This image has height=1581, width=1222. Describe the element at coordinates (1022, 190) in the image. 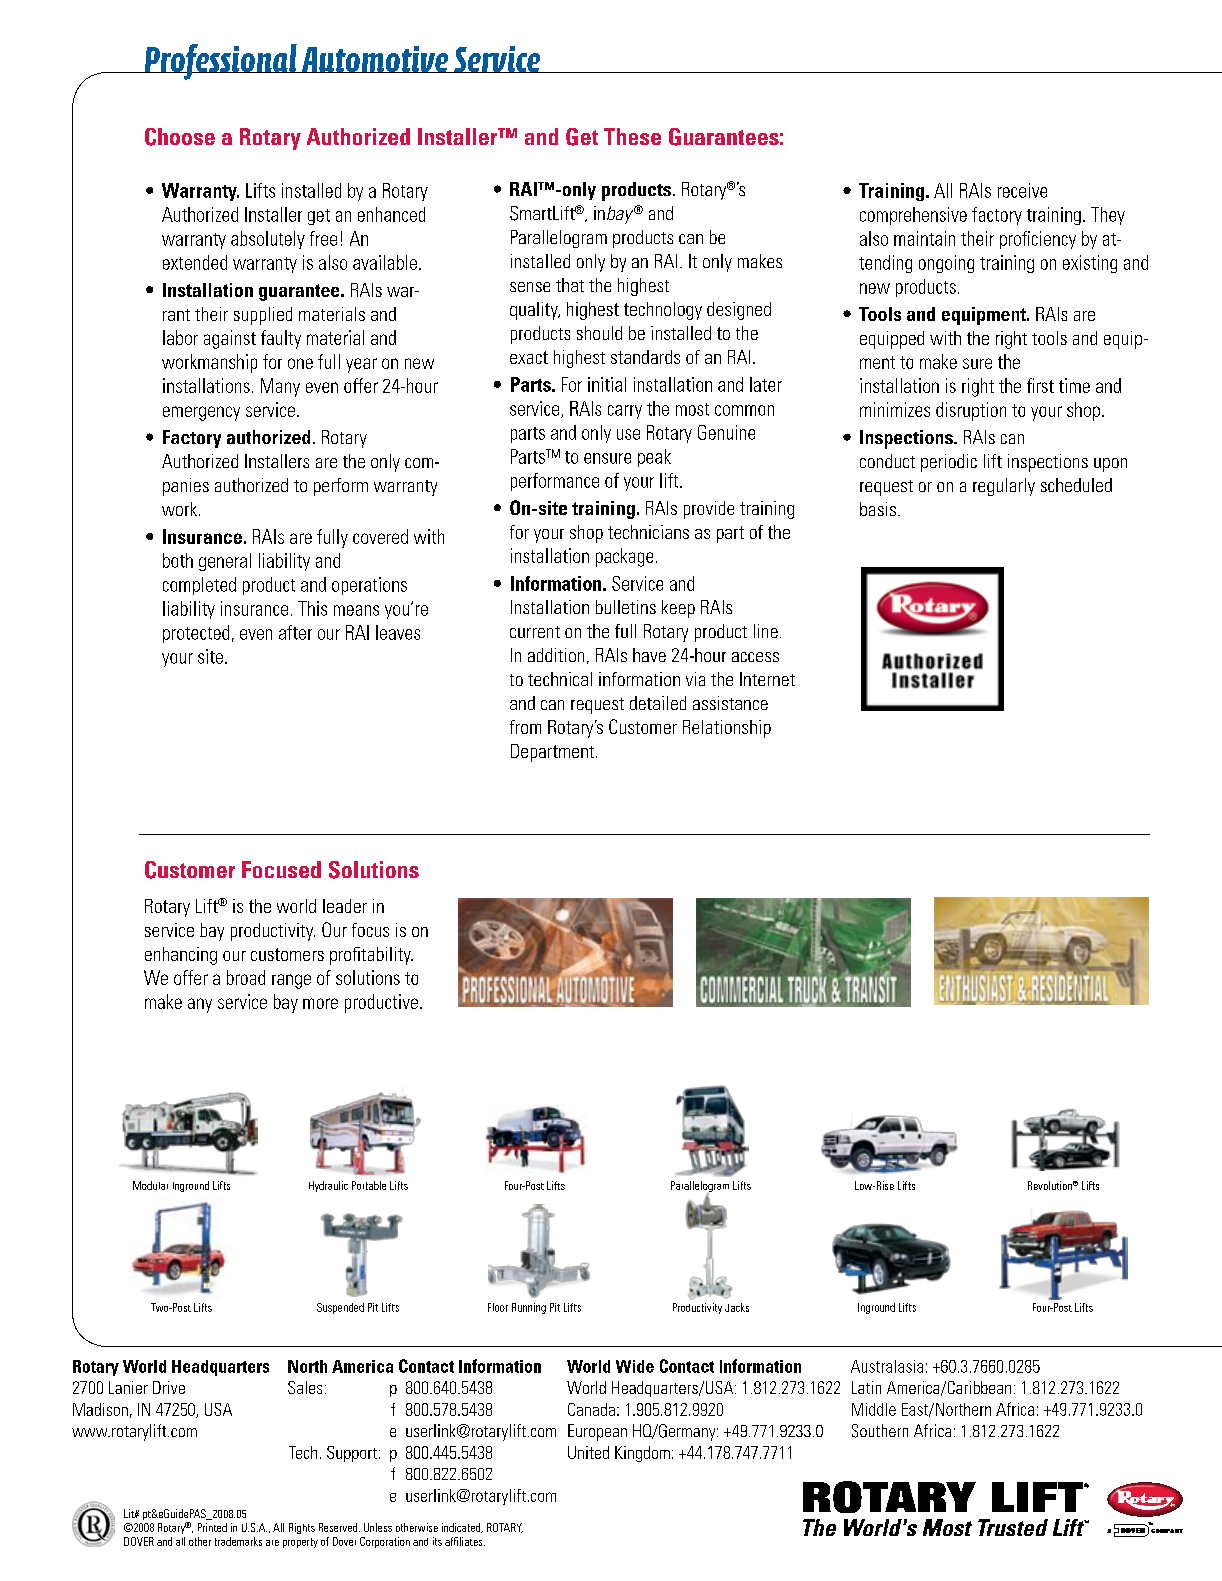

I see `receive` at that location.
